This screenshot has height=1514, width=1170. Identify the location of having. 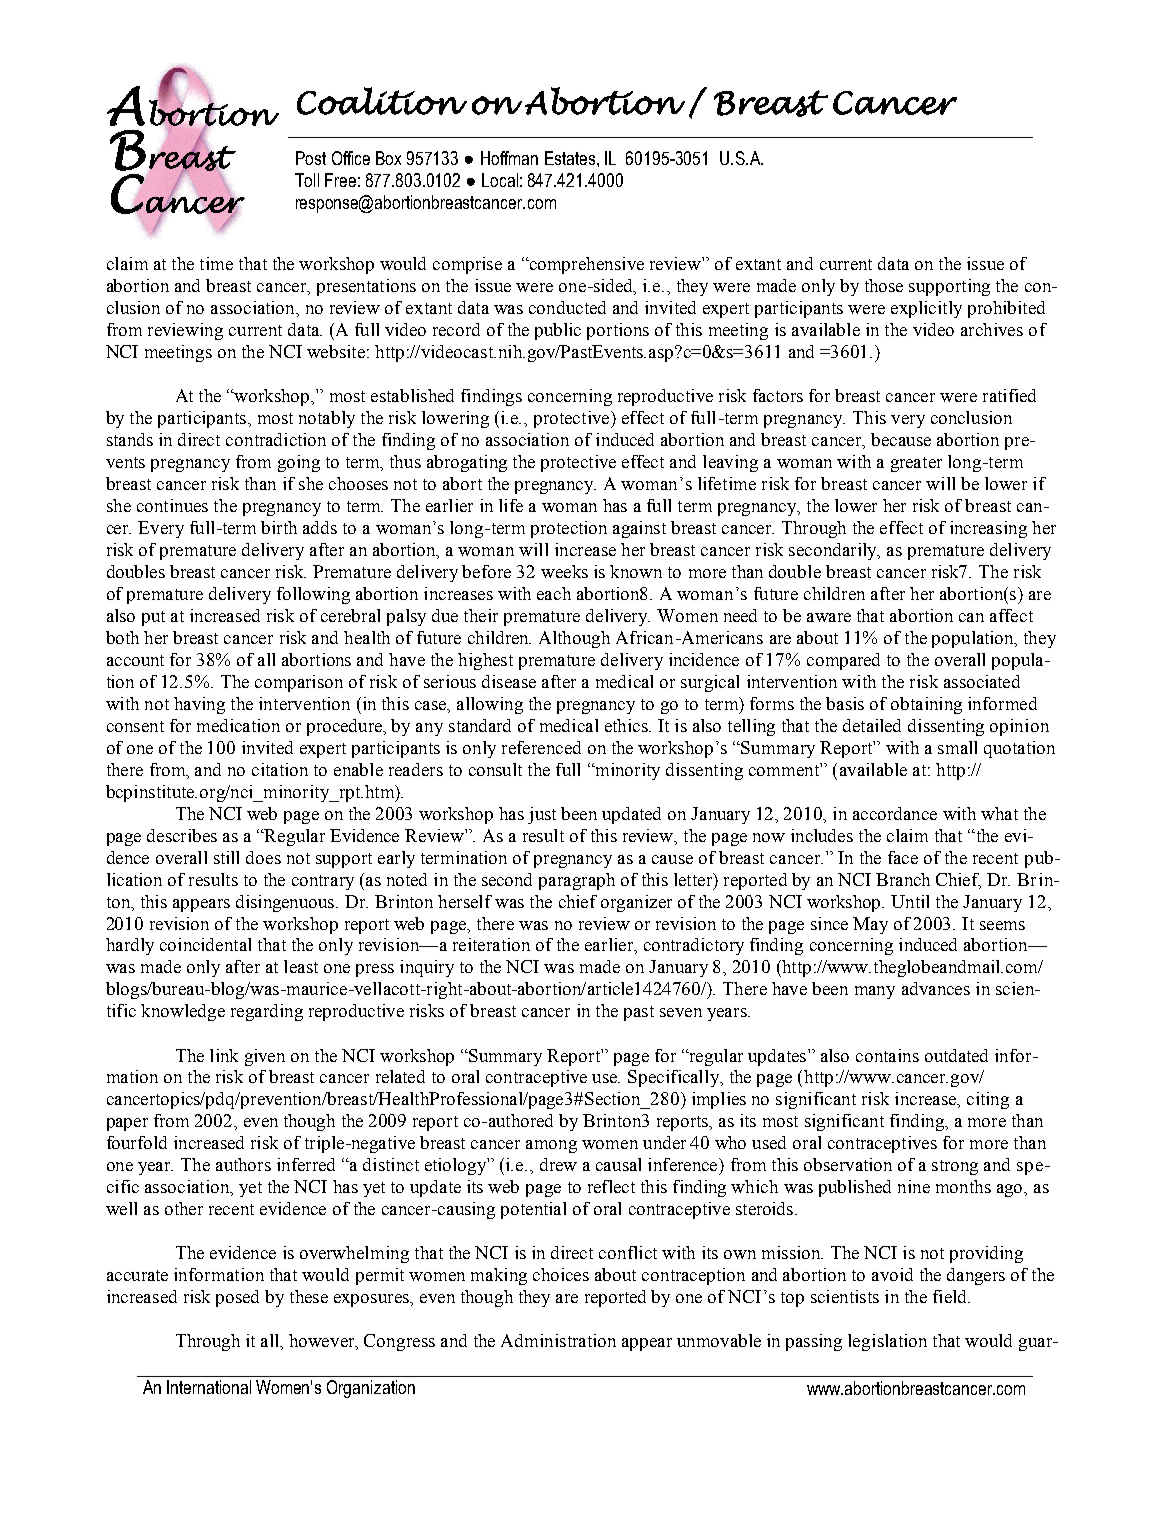
(199, 705).
